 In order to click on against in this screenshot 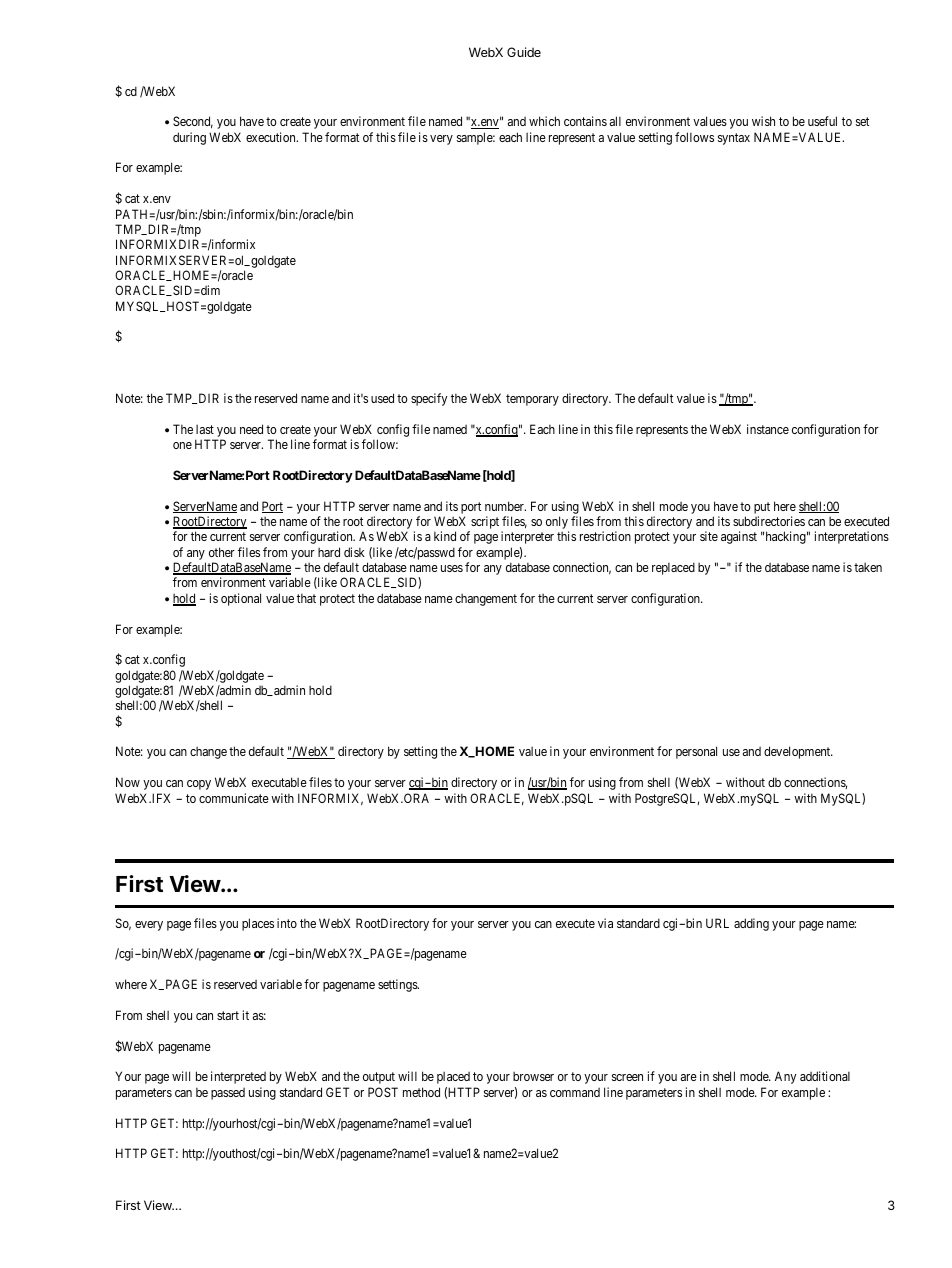, I will do `click(739, 537)`.
